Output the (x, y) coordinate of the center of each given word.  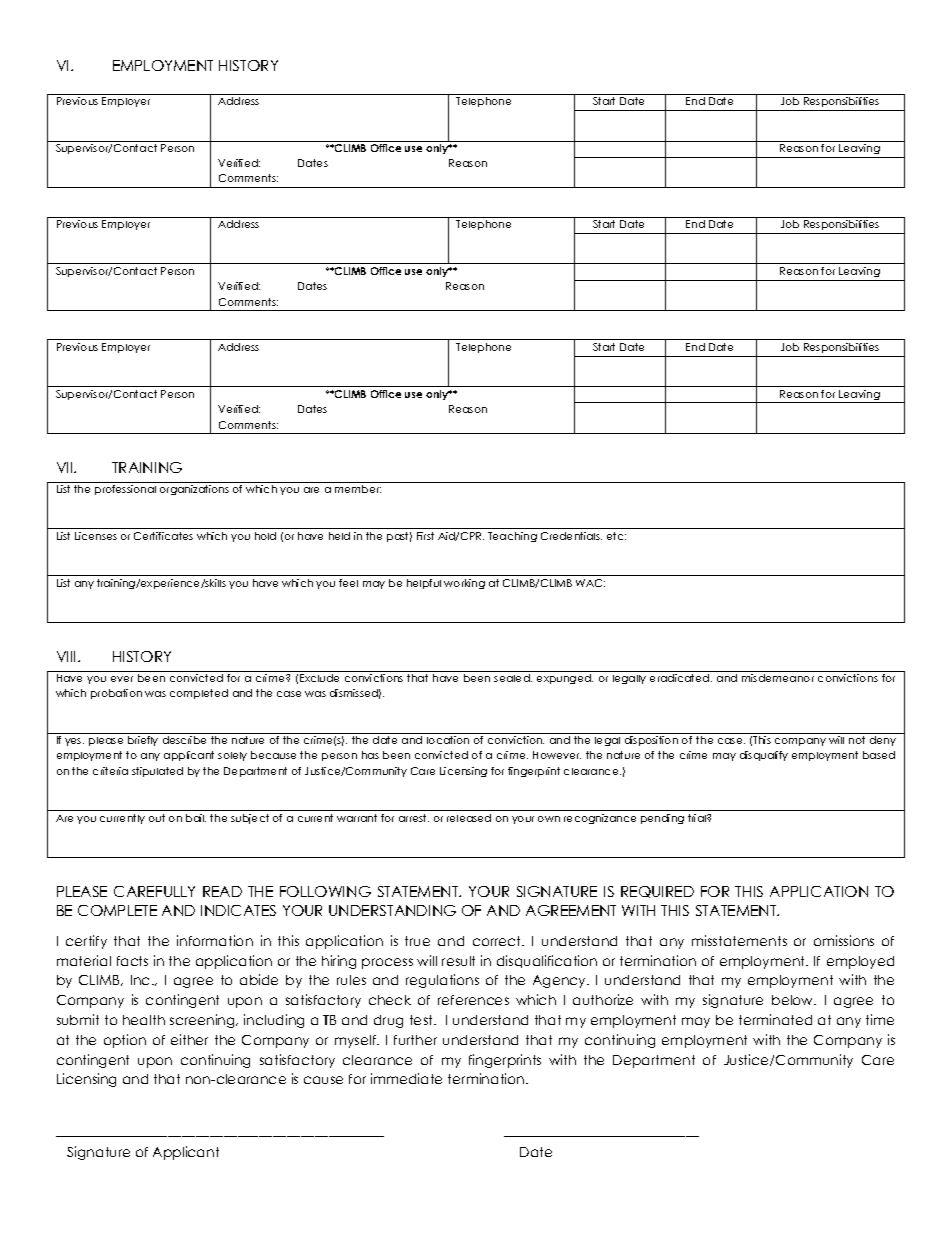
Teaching (512, 537)
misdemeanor (778, 678)
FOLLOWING (325, 891)
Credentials (571, 536)
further (415, 1040)
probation (116, 694)
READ (222, 891)
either (189, 1039)
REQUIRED (657, 892)
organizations (194, 490)
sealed (513, 678)
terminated (775, 1019)
